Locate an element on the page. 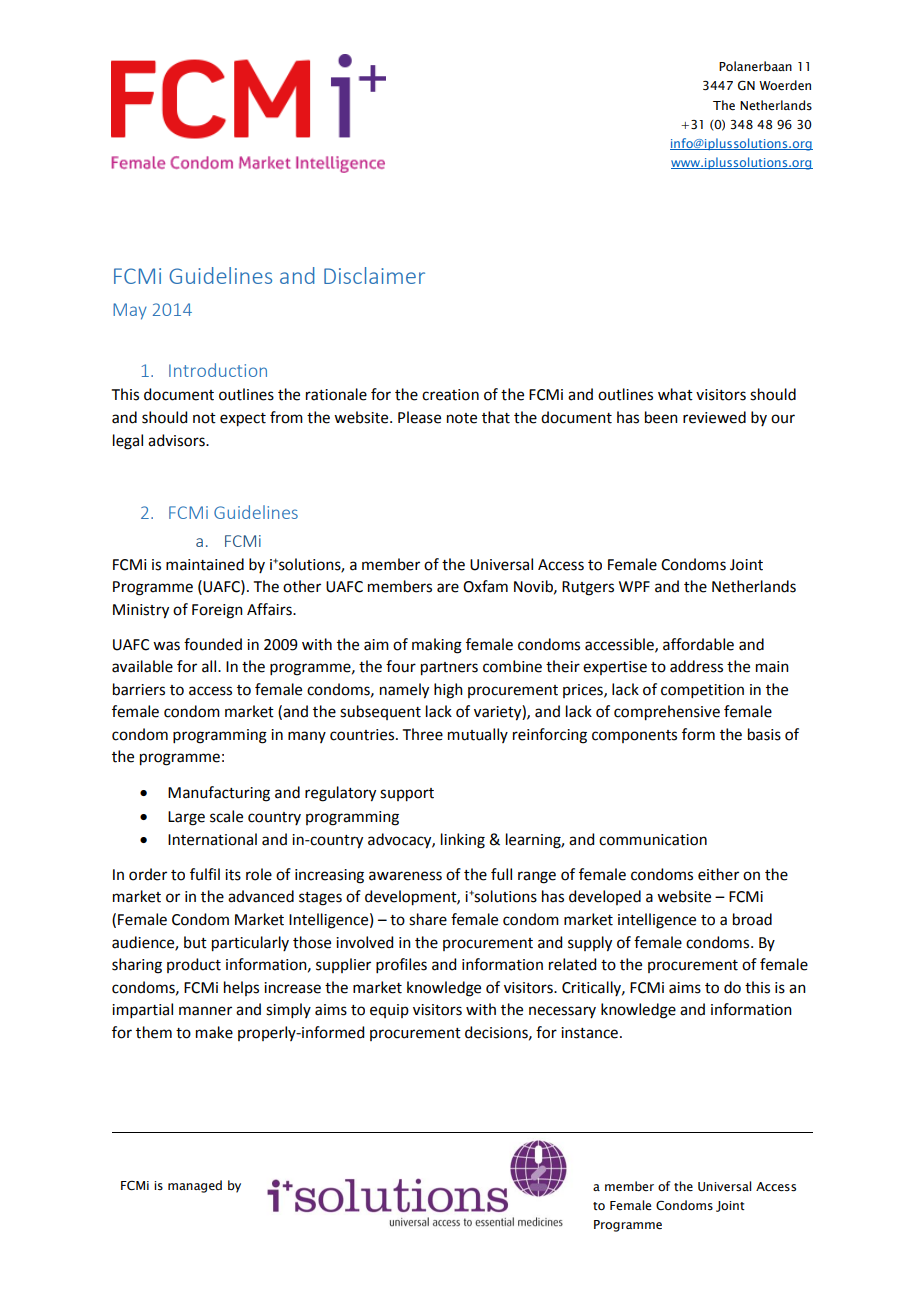 This document has width=924, height=1308. linking is located at coordinates (463, 841).
